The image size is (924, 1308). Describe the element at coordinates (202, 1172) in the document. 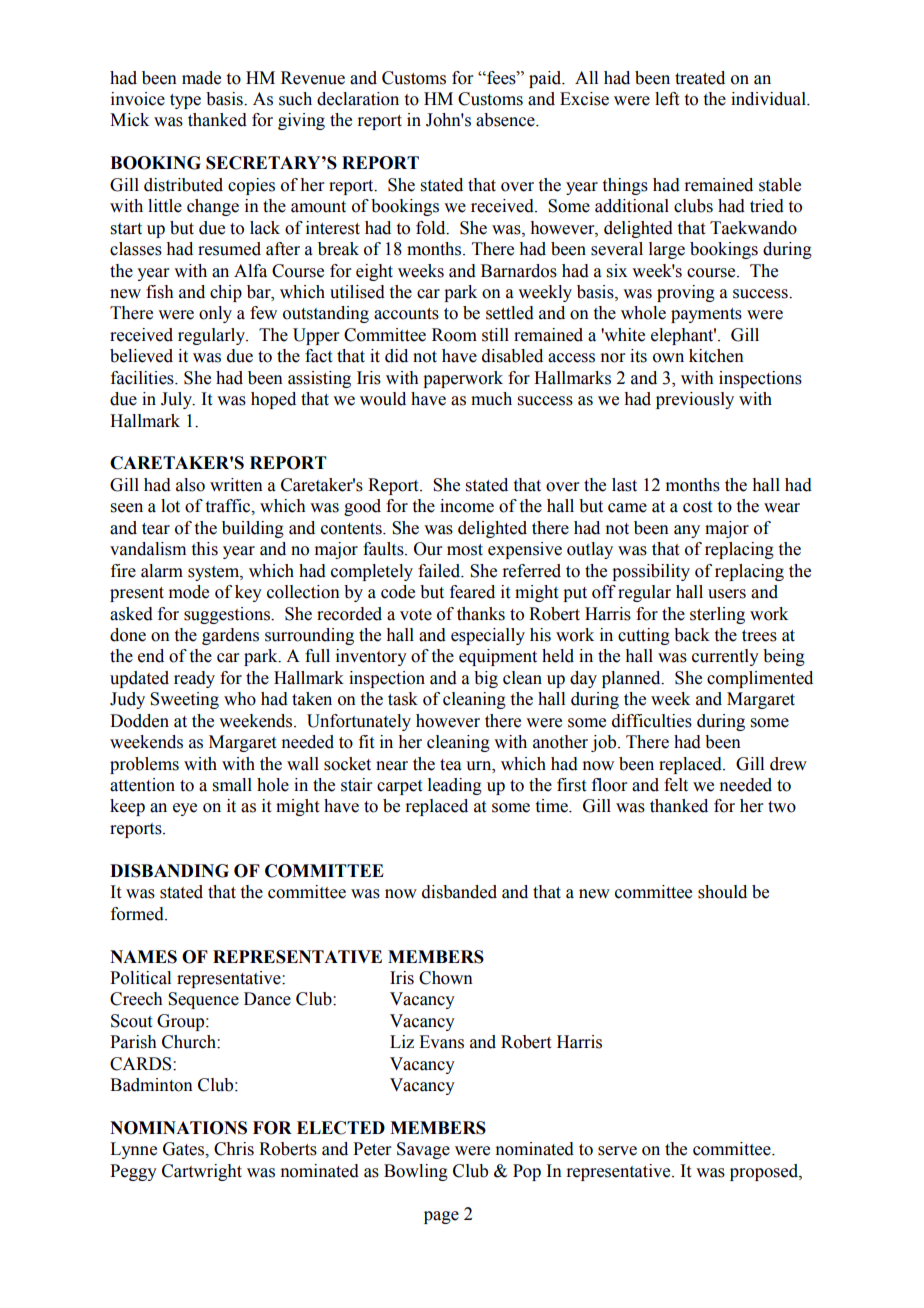

I see `Cartwright` at that location.
